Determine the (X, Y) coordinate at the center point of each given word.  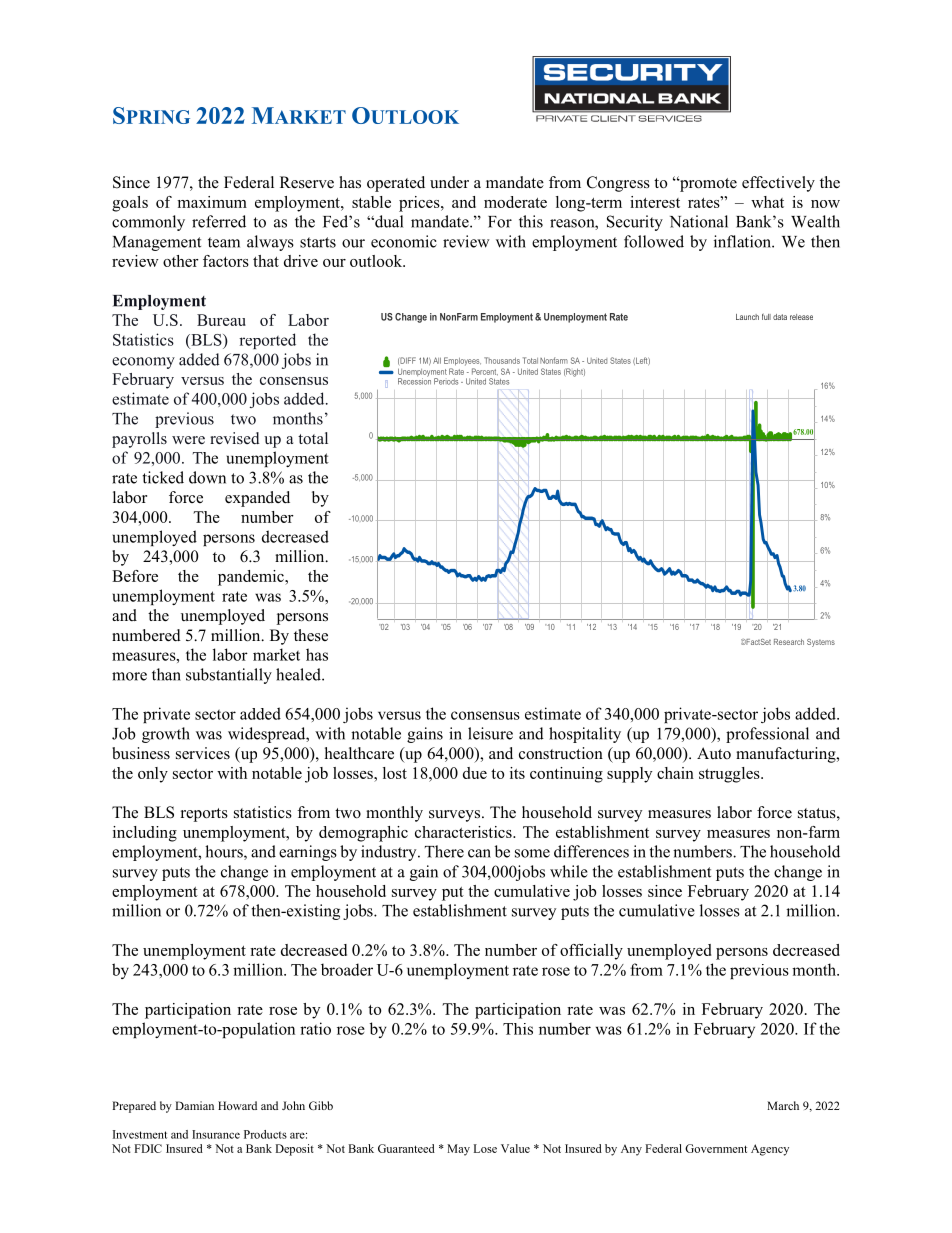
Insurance (216, 1134)
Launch (747, 317)
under (449, 182)
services (203, 753)
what (767, 202)
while (569, 871)
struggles (730, 775)
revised (235, 438)
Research (789, 642)
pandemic (252, 578)
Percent (485, 372)
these (311, 635)
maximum (212, 202)
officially (591, 952)
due (475, 773)
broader (347, 969)
